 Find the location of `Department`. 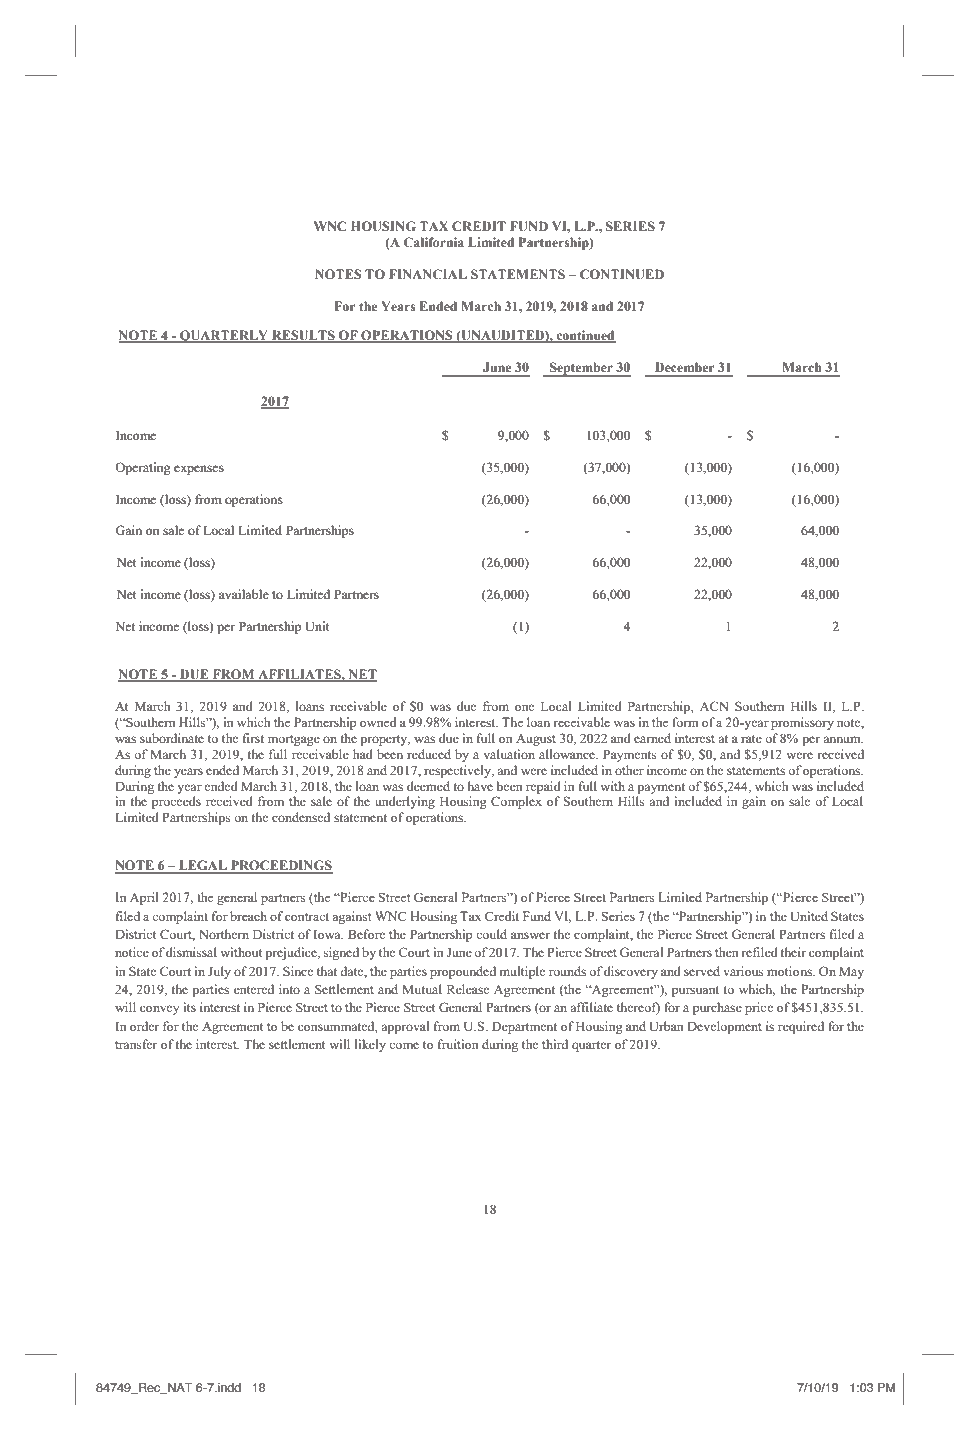

Department is located at coordinates (524, 1028).
